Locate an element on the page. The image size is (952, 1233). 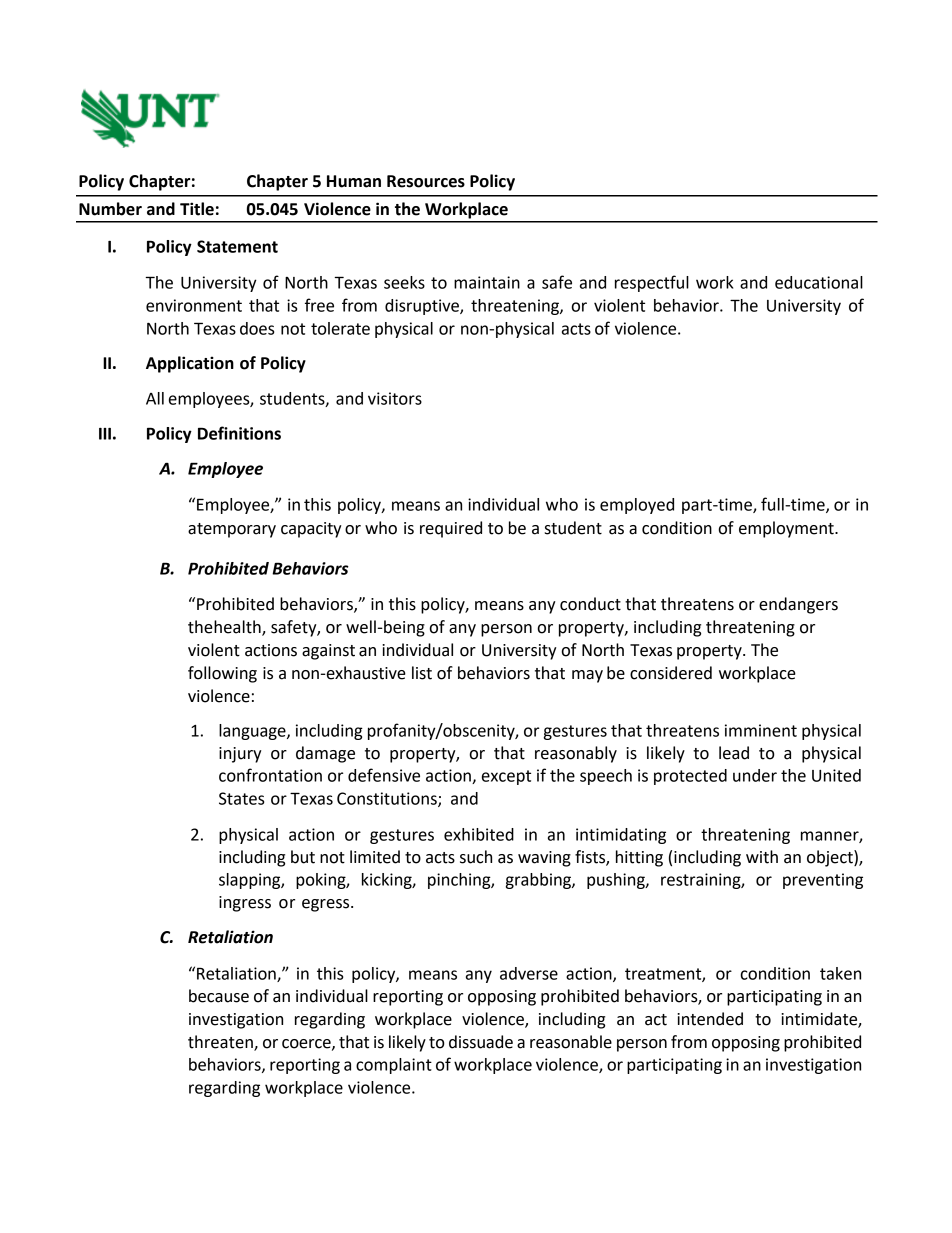
endangers is located at coordinates (798, 605).
